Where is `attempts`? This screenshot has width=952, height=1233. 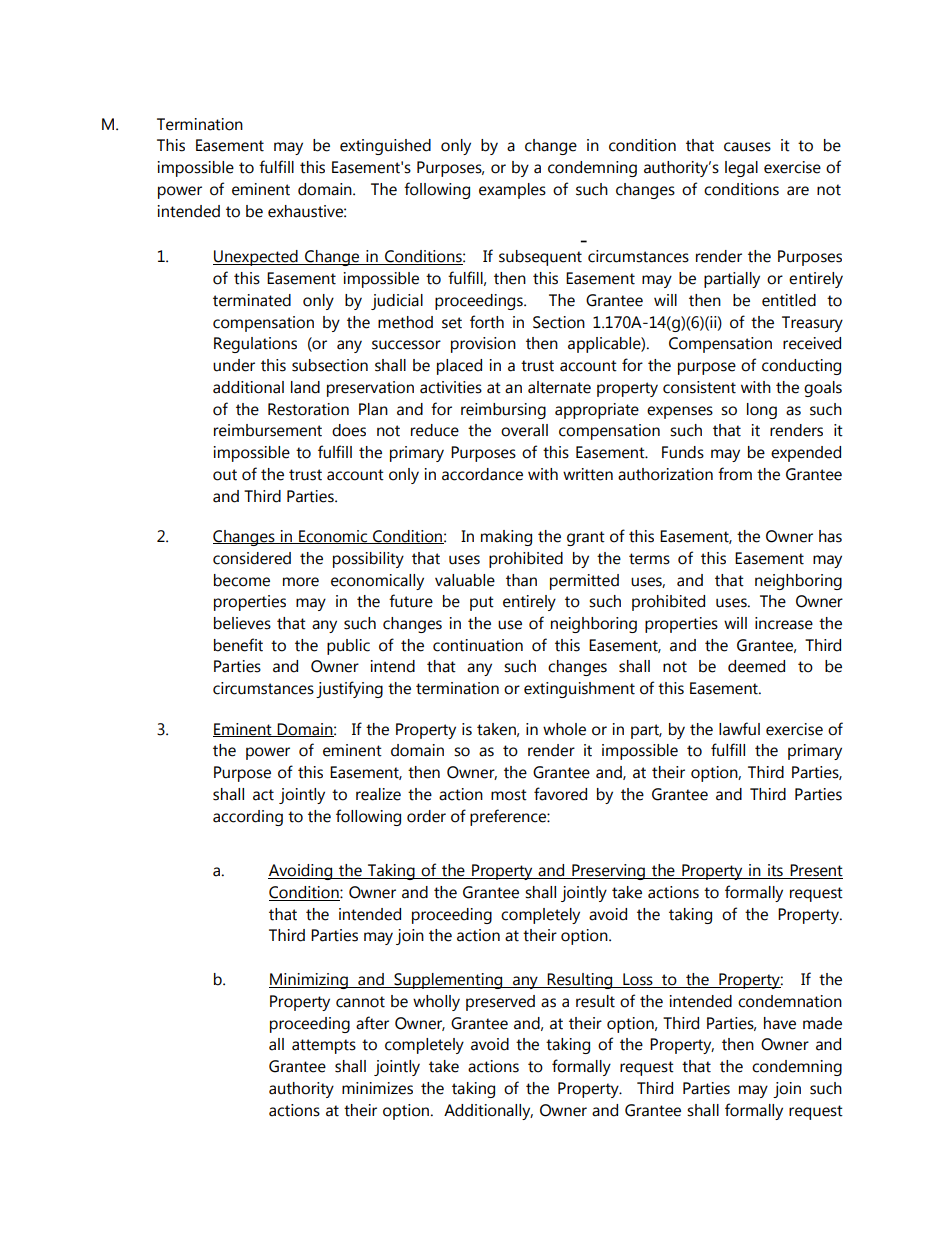 attempts is located at coordinates (324, 1046).
